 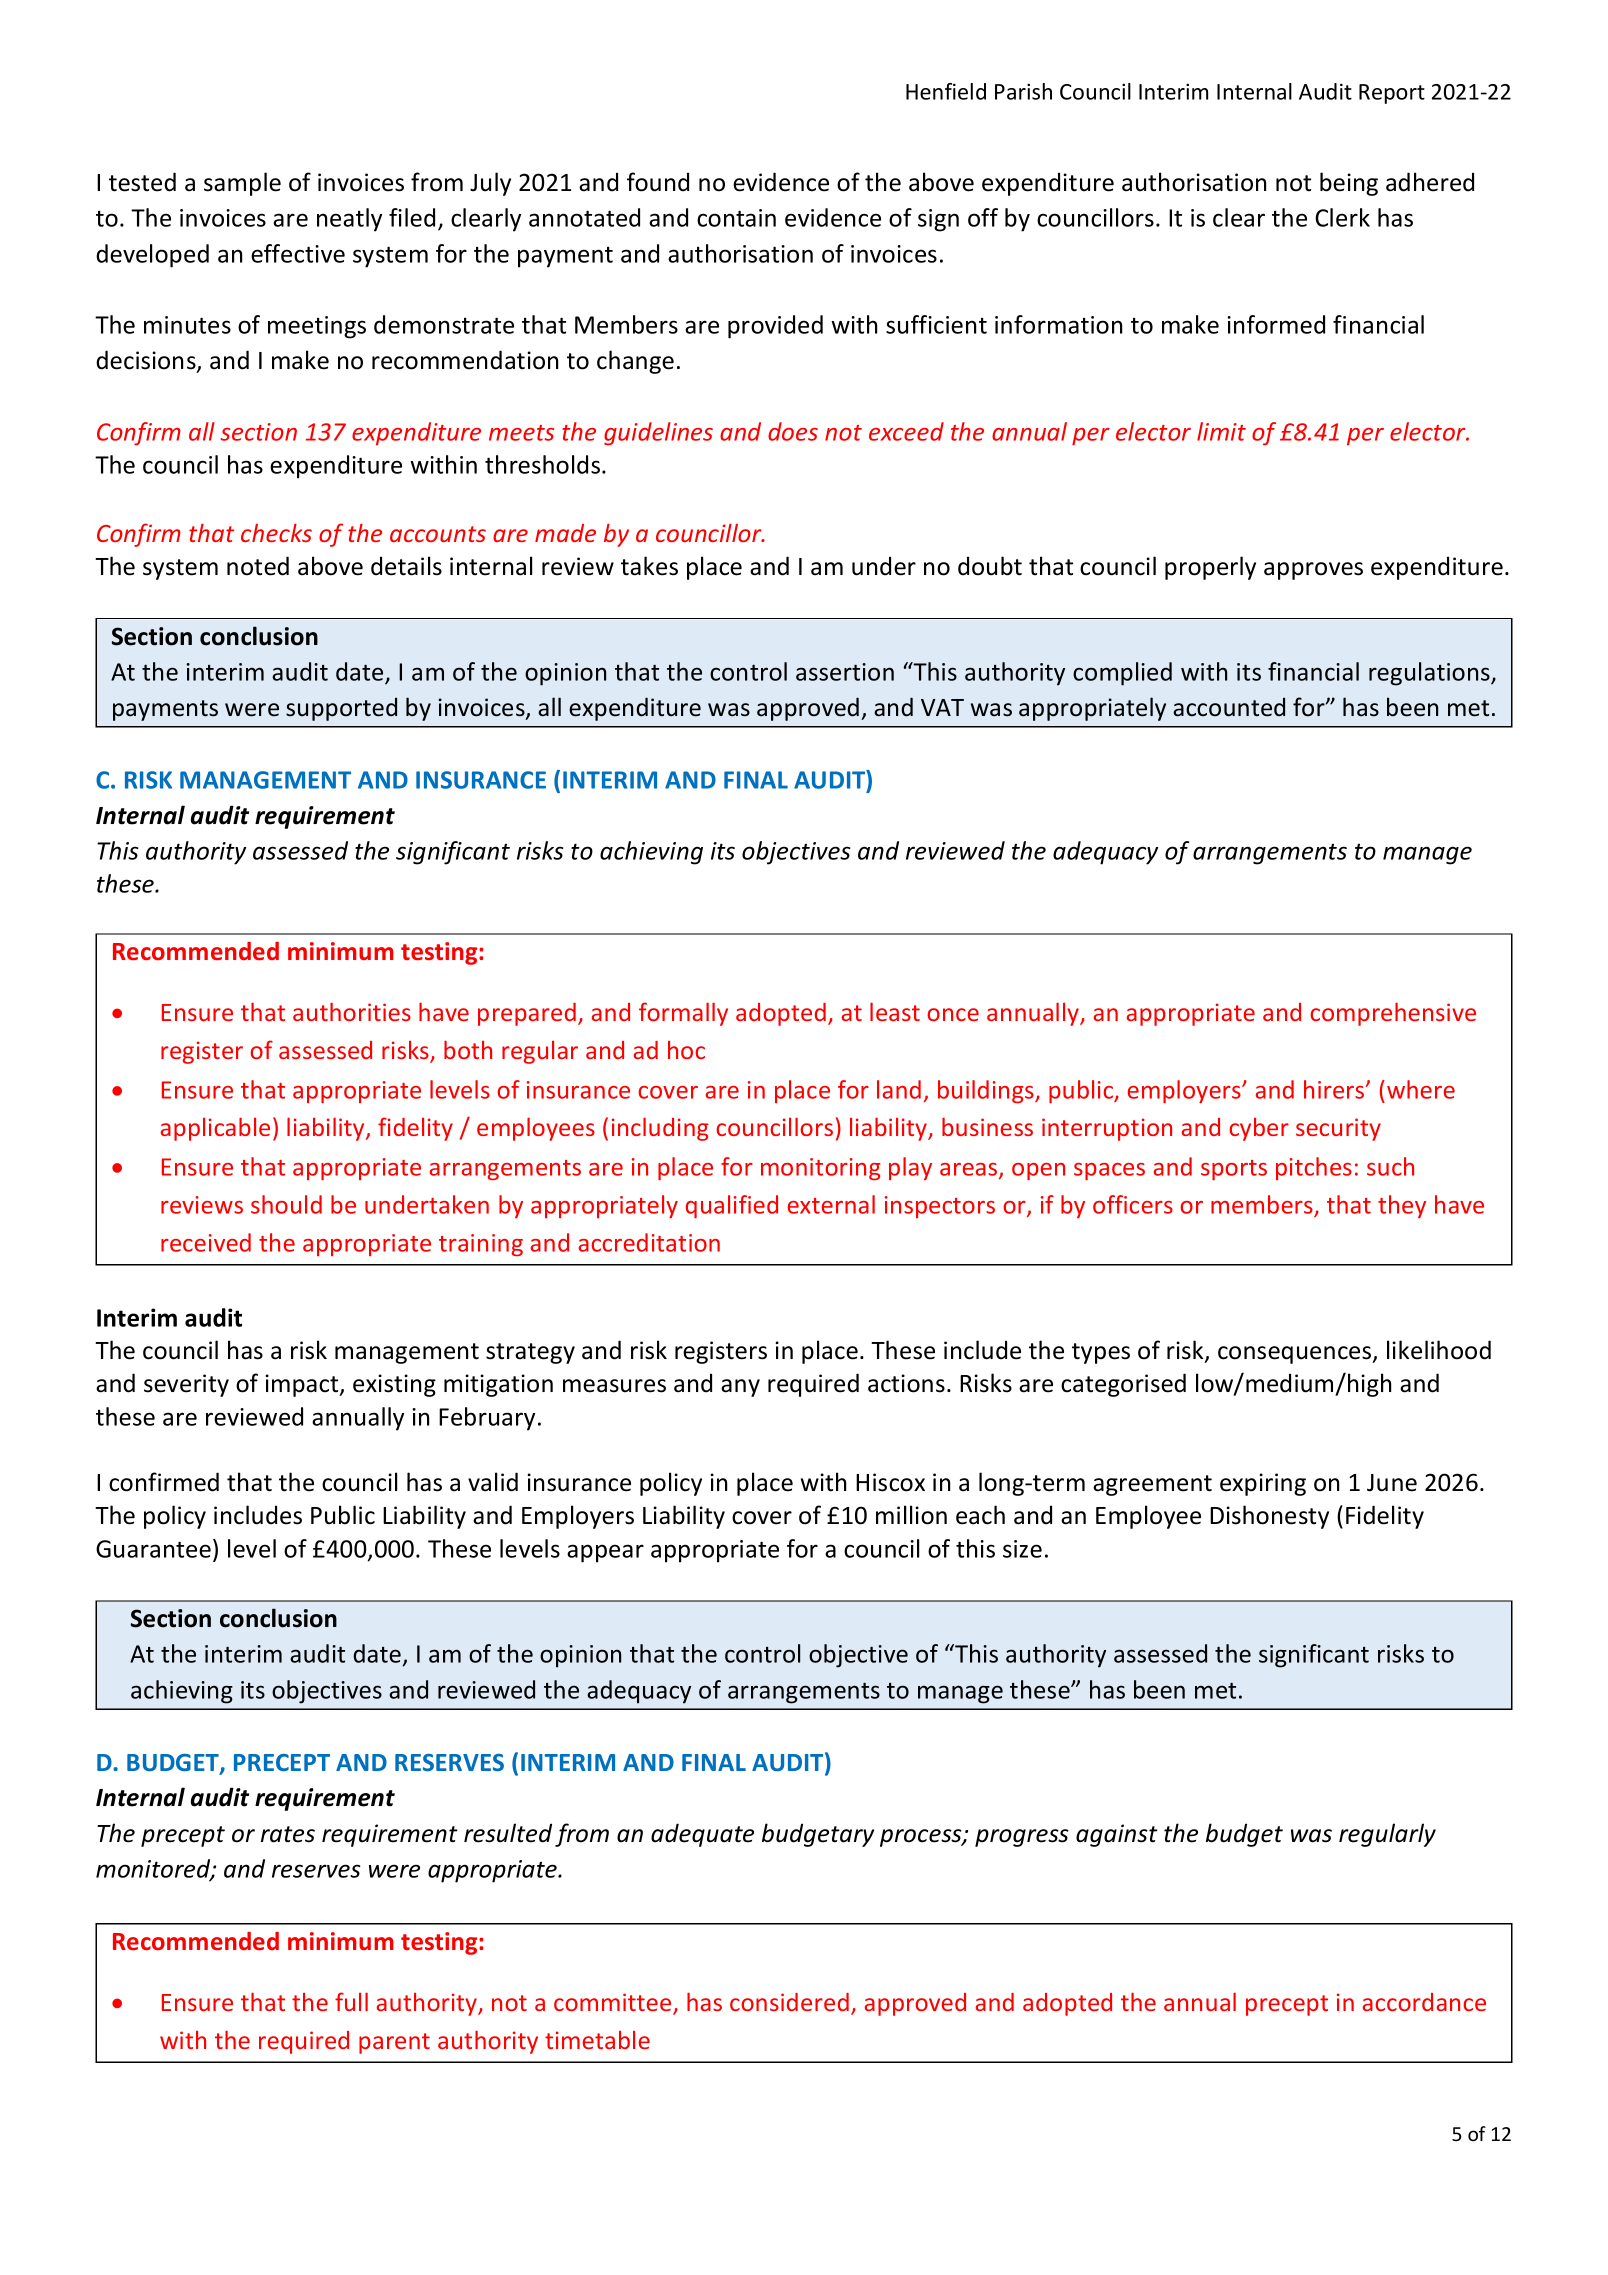 I want to click on sample, so click(x=242, y=184).
